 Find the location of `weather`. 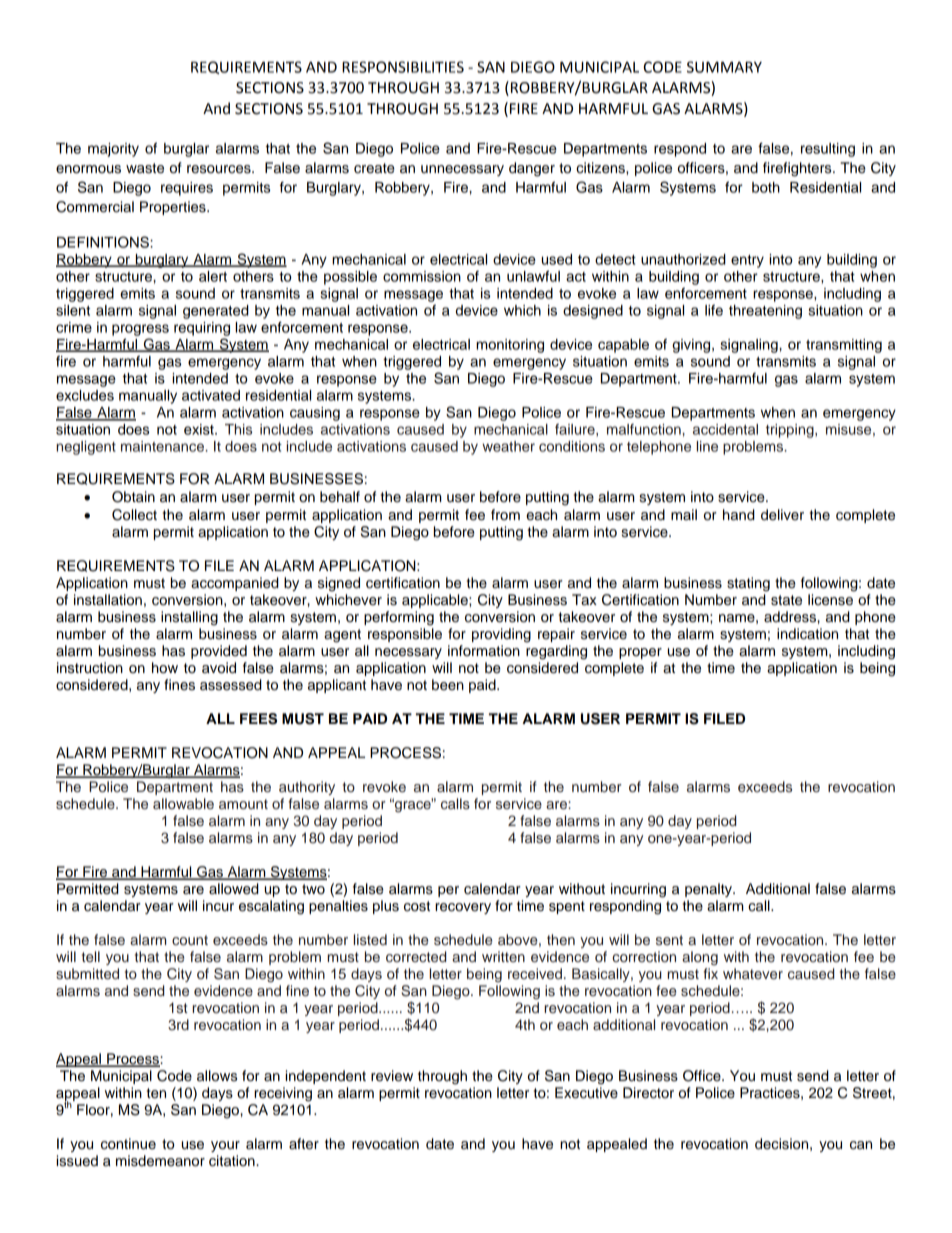

weather is located at coordinates (508, 446).
